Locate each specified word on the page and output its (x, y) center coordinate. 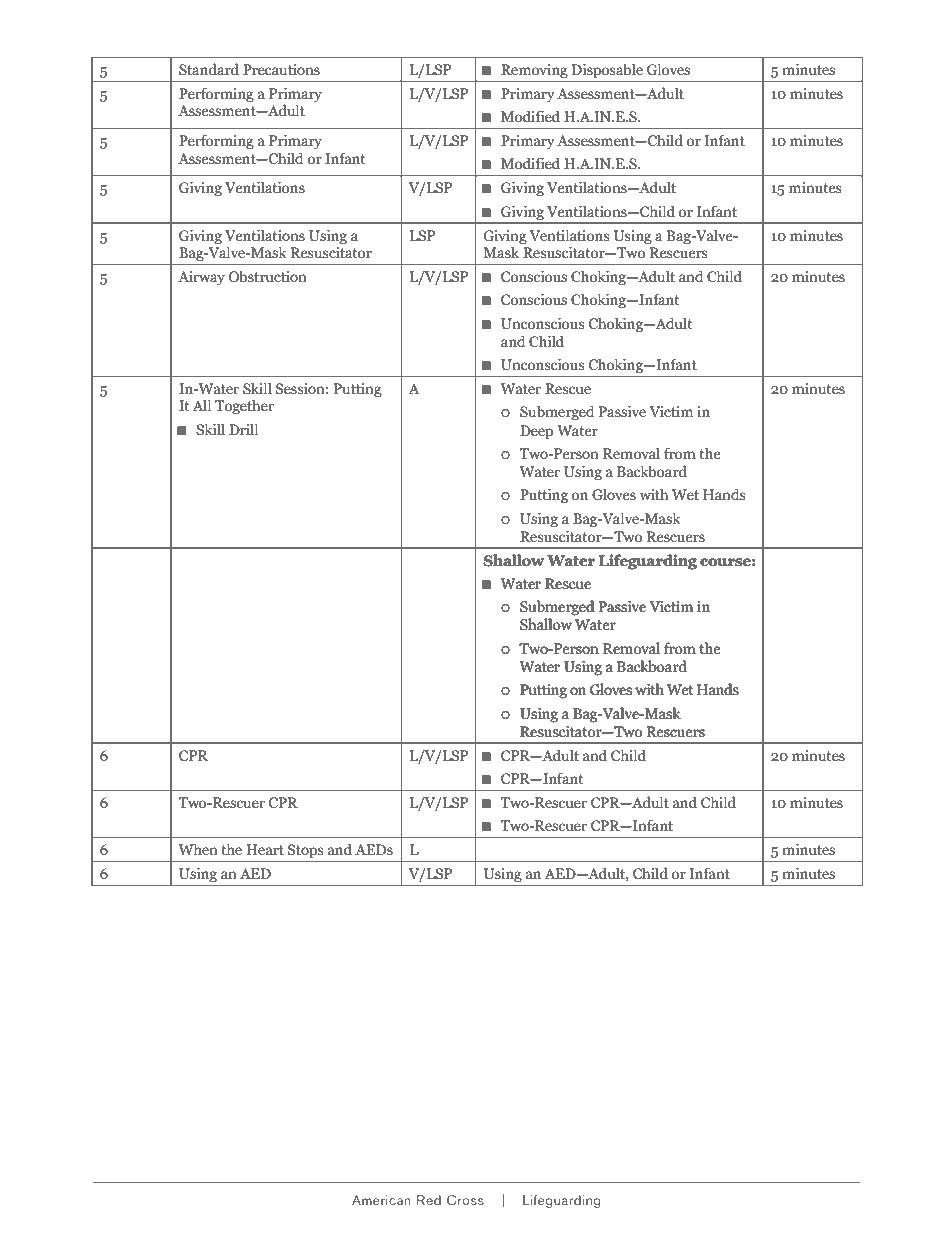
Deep (536, 432)
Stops (306, 851)
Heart (265, 849)
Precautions (281, 69)
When (198, 849)
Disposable (607, 72)
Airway (201, 278)
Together (244, 407)
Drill (243, 429)
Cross (465, 1200)
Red (429, 1200)
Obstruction (268, 276)
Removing (534, 72)
